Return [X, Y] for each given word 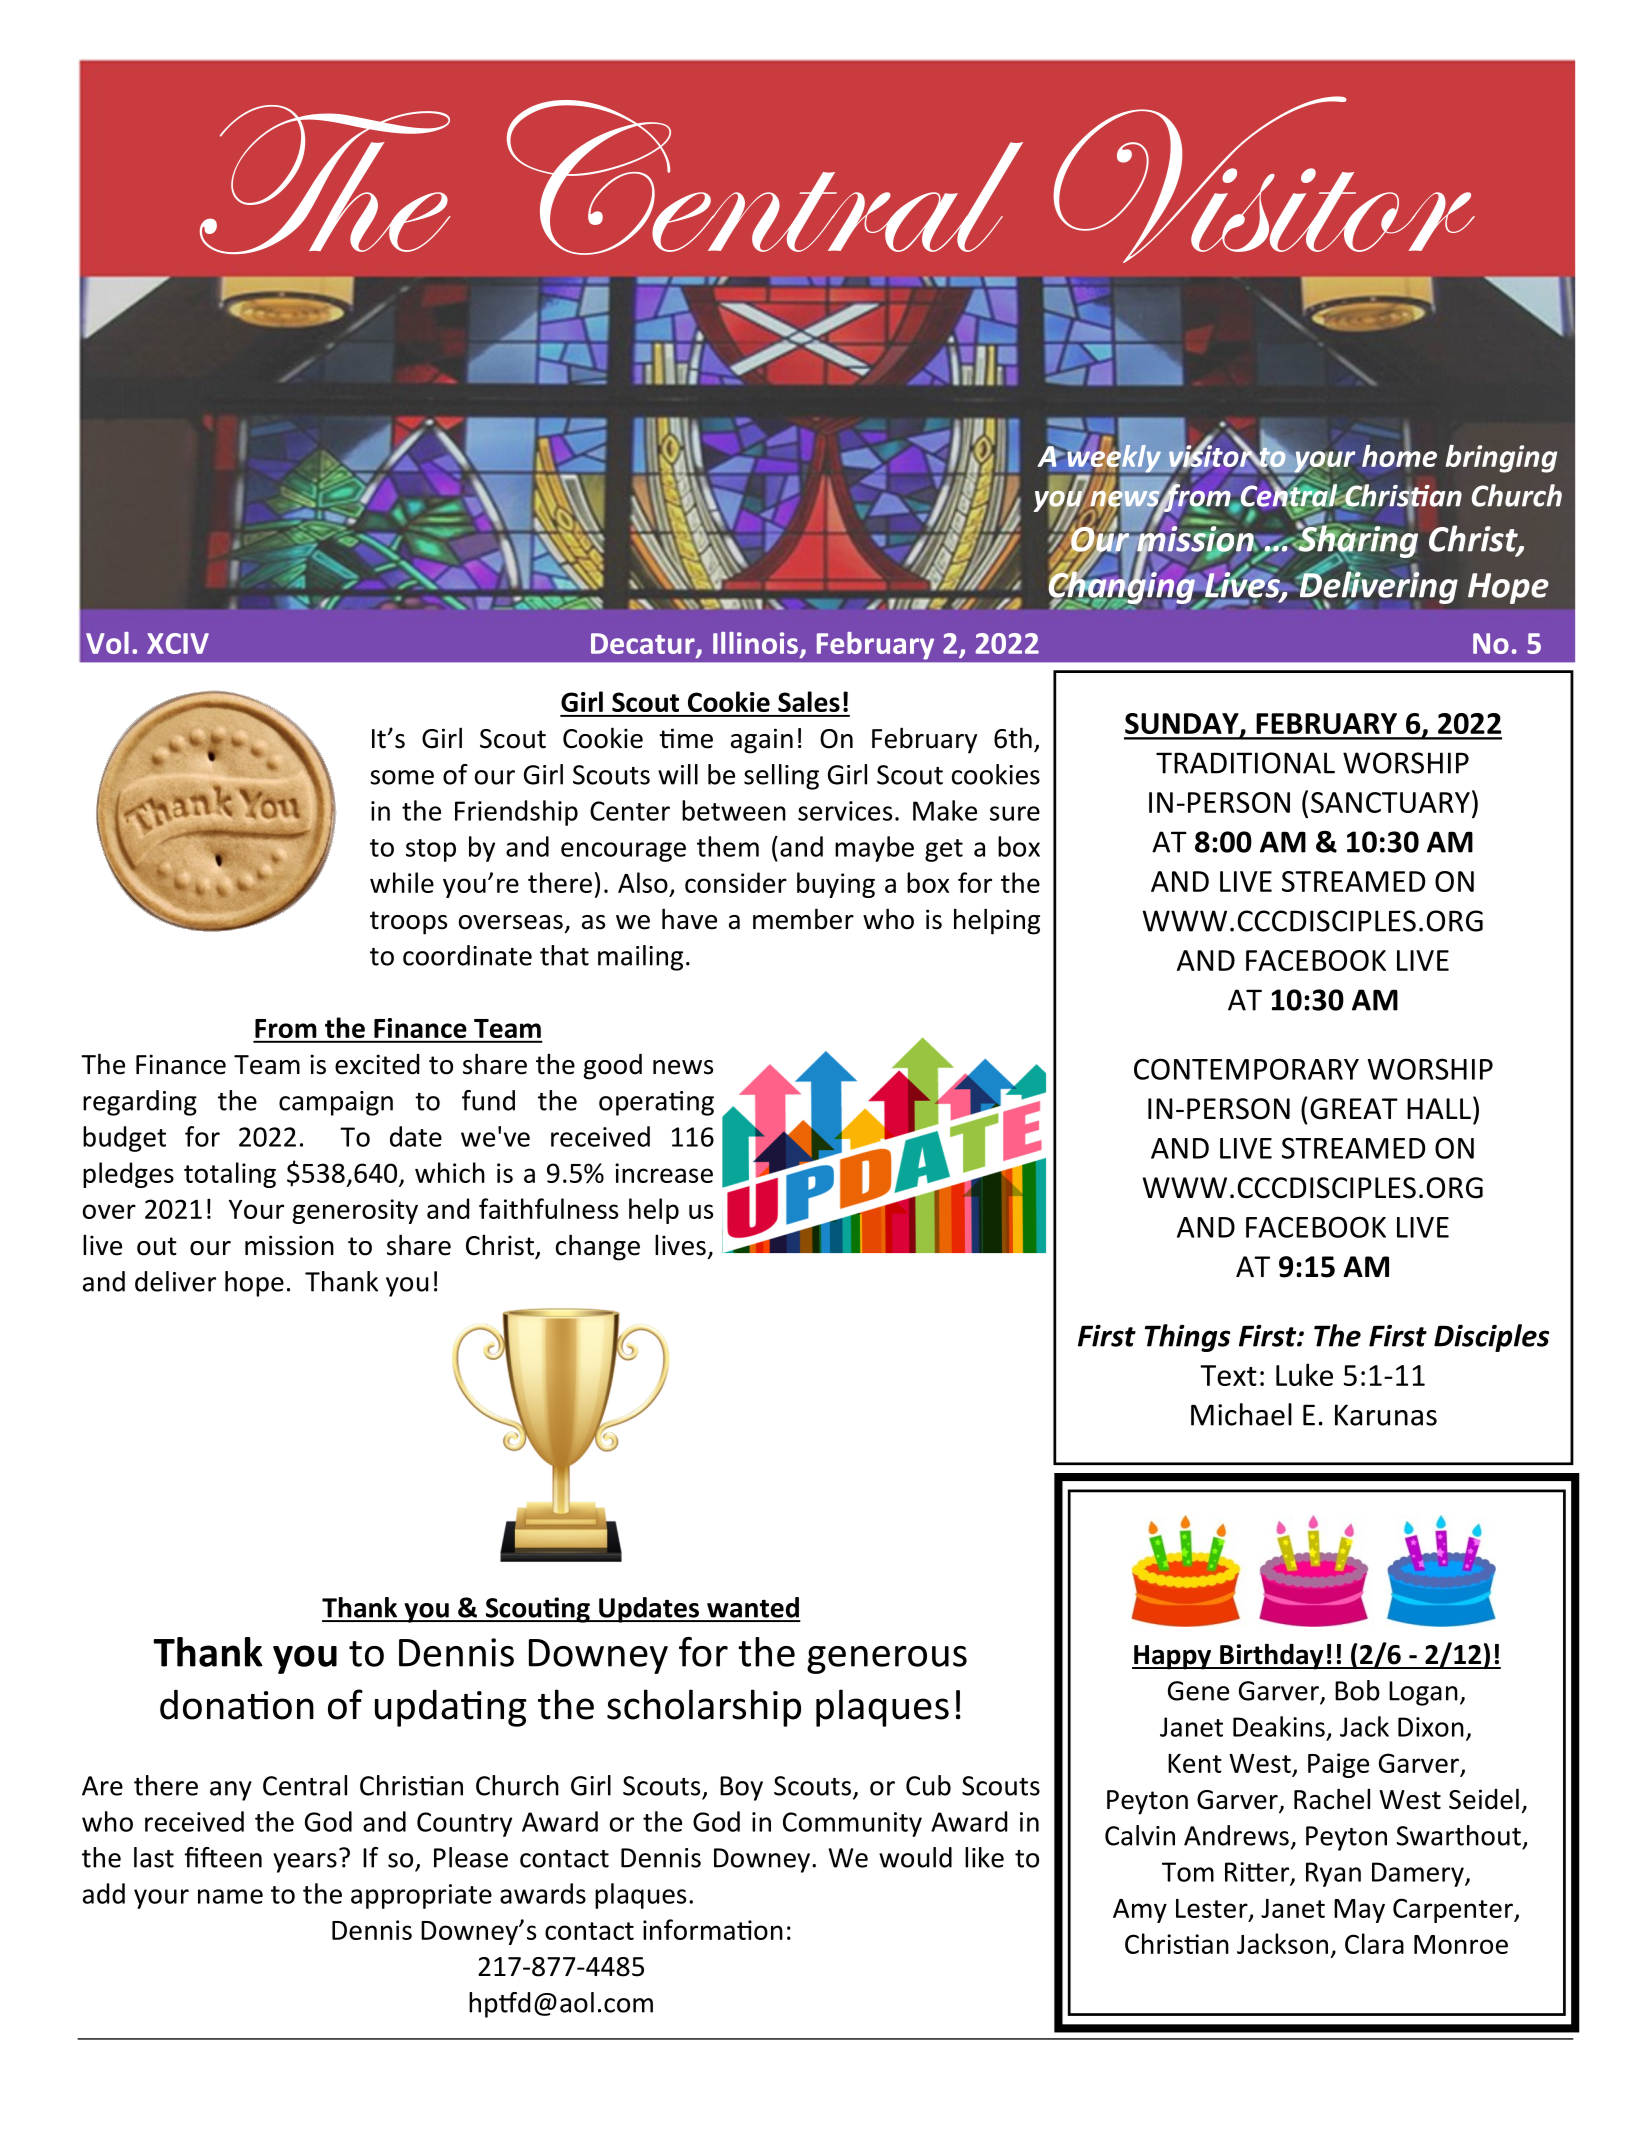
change [598, 1247]
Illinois [755, 643]
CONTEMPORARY [1246, 1069]
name [230, 1896]
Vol [107, 643]
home [1399, 454]
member [803, 919]
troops [408, 923]
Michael [1241, 1414]
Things [1188, 1338]
